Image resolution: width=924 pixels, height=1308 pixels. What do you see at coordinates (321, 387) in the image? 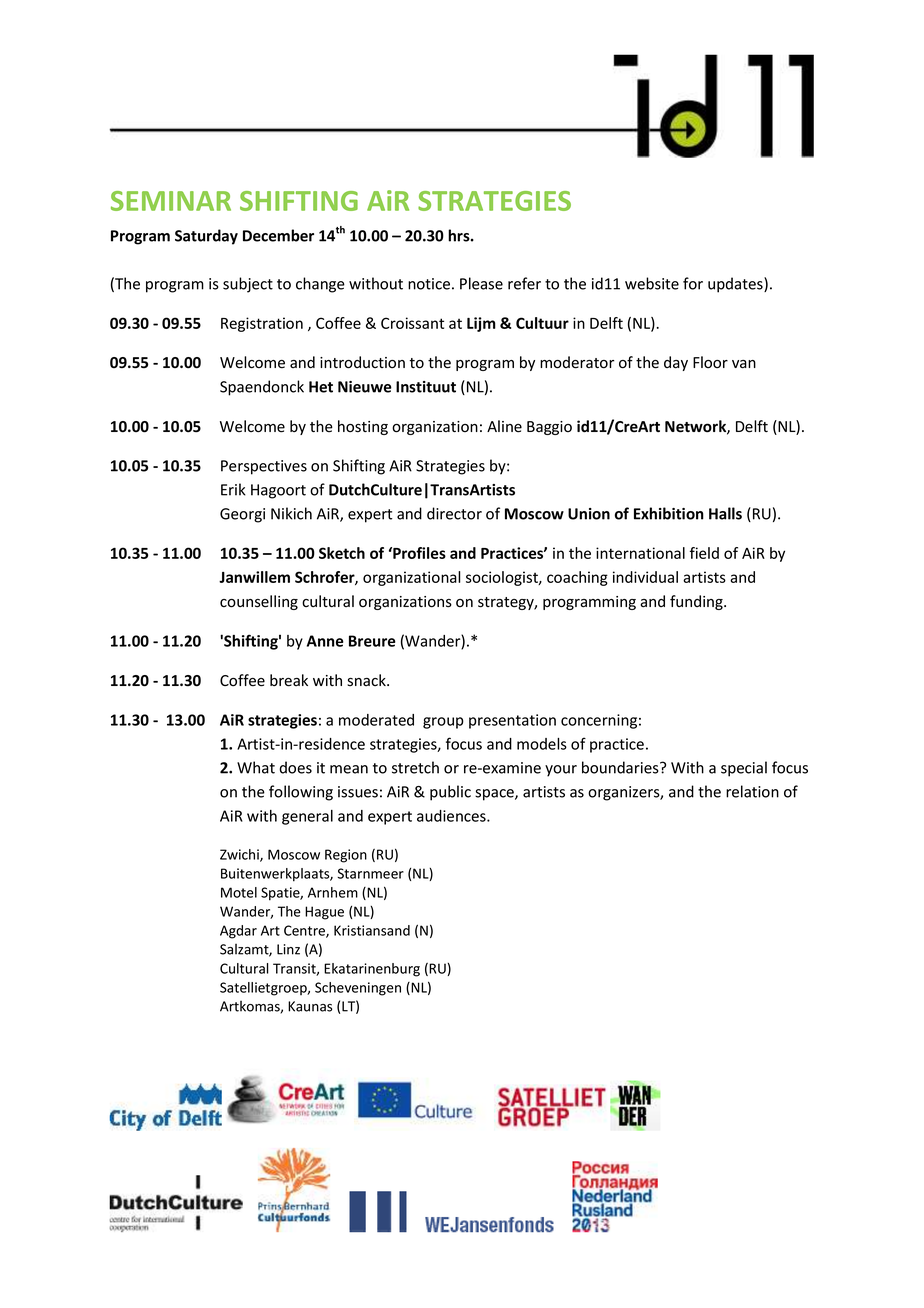
I see `Het` at bounding box center [321, 387].
